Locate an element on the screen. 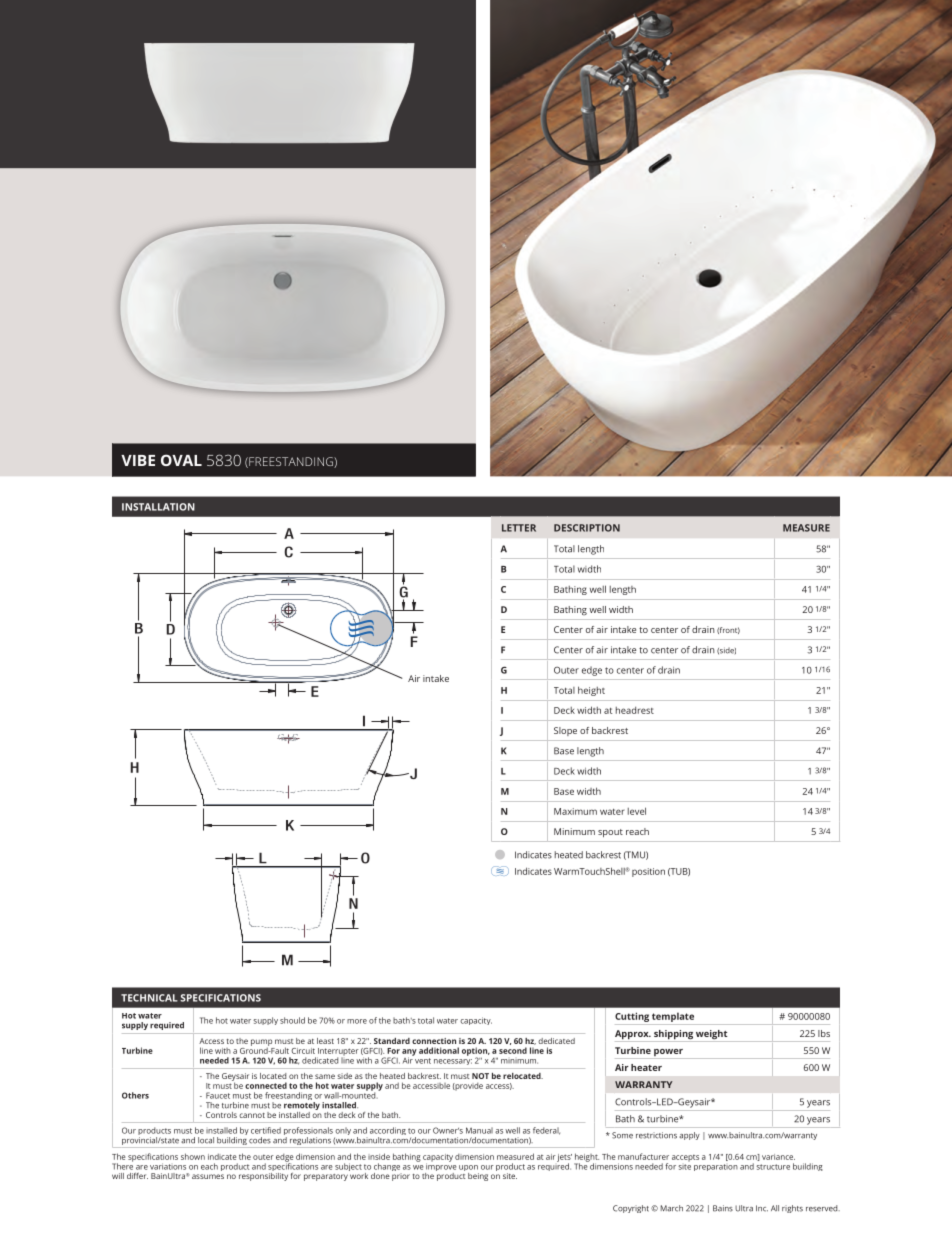 This screenshot has width=952, height=1233. additional is located at coordinates (439, 1050).
